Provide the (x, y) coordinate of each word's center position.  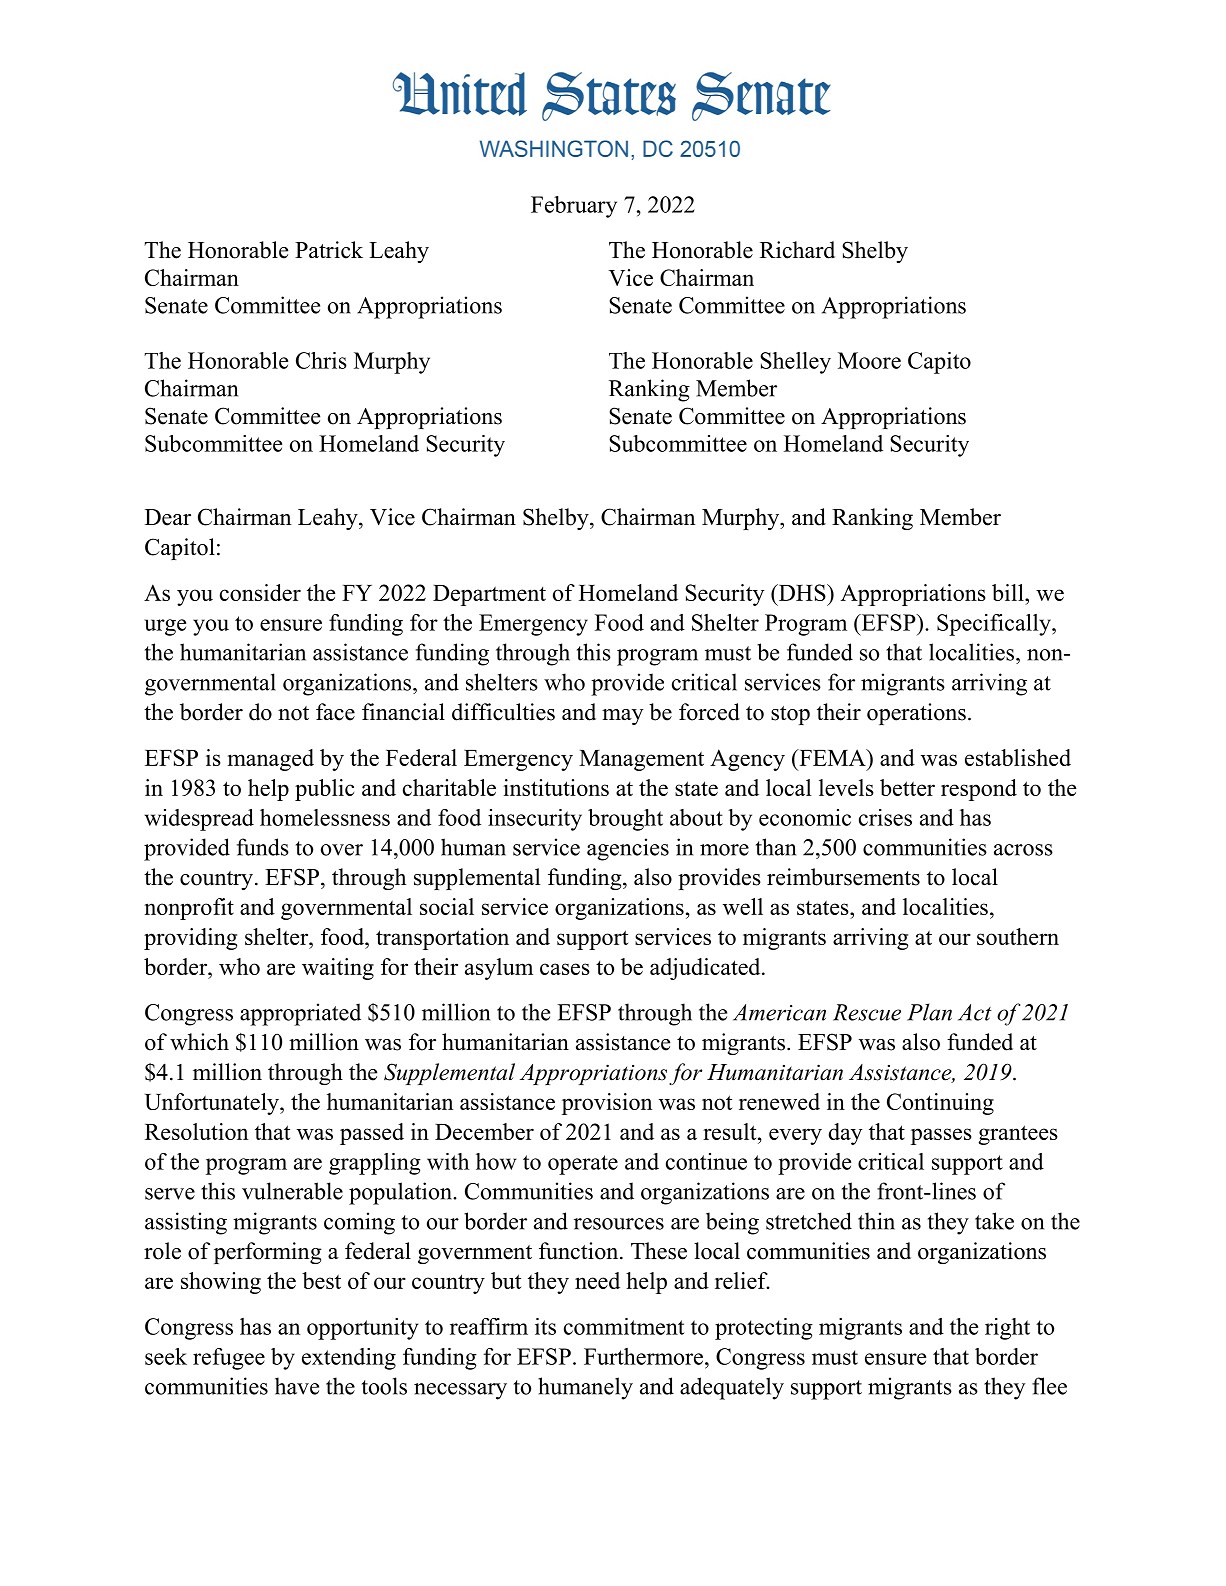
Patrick (329, 250)
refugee (229, 1359)
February (574, 207)
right (1007, 1329)
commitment (624, 1326)
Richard (797, 250)
